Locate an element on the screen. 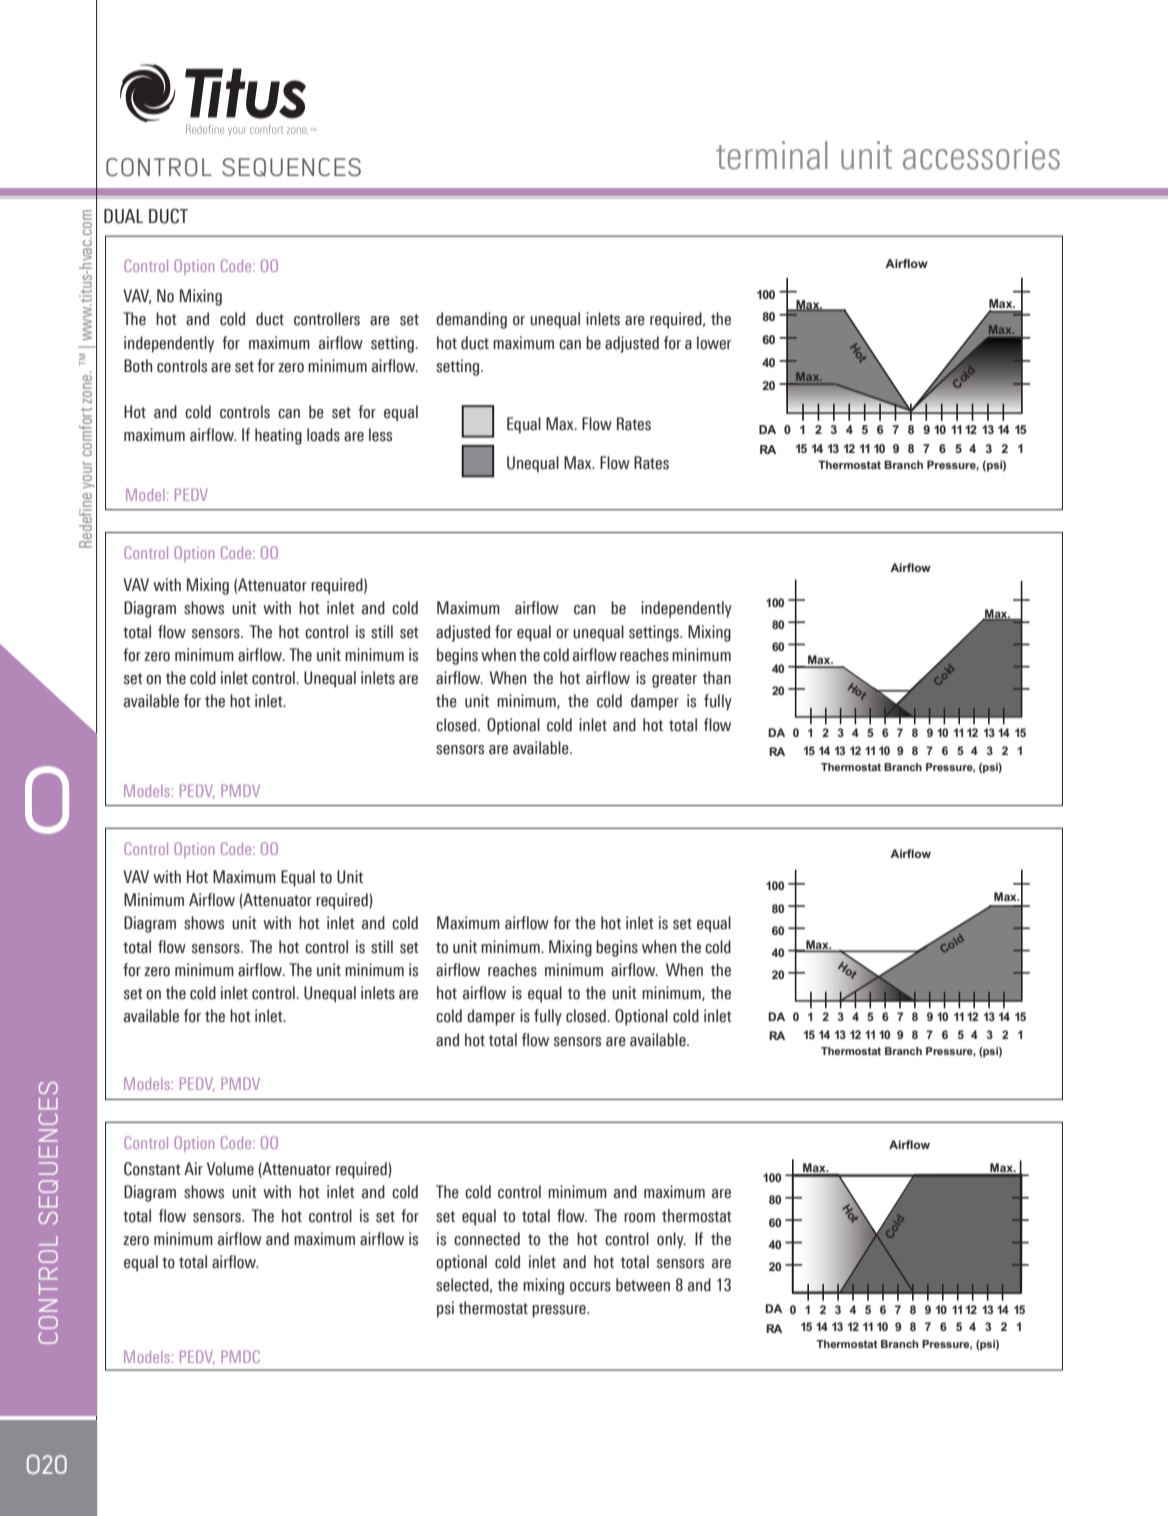  demanding is located at coordinates (471, 320).
